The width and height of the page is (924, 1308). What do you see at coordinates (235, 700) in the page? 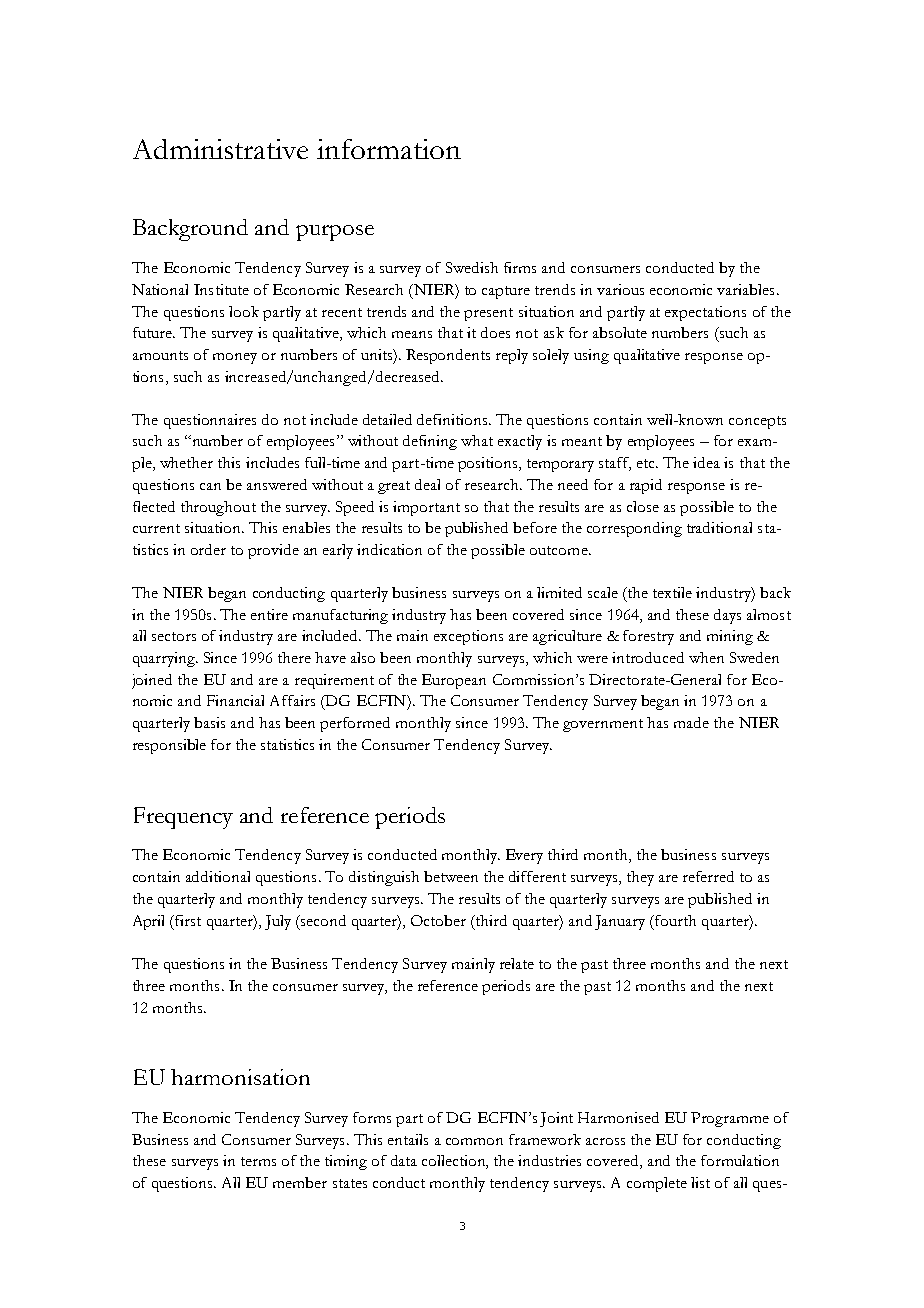
I see `Financial` at bounding box center [235, 700].
